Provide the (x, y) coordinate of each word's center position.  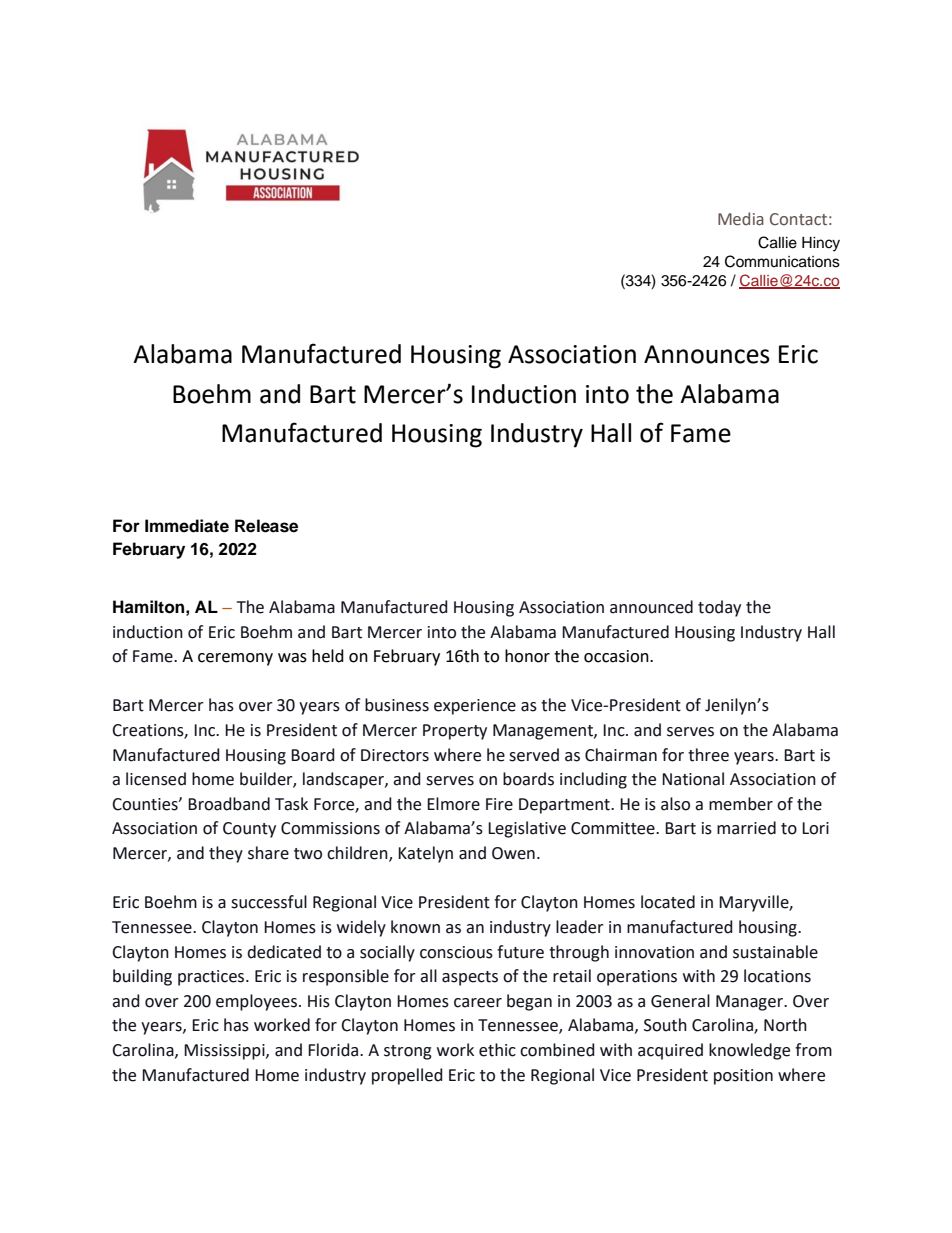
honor (527, 656)
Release (266, 526)
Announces (707, 354)
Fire (499, 804)
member (741, 804)
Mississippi (225, 1052)
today (719, 608)
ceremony (235, 659)
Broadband (229, 804)
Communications (782, 261)
